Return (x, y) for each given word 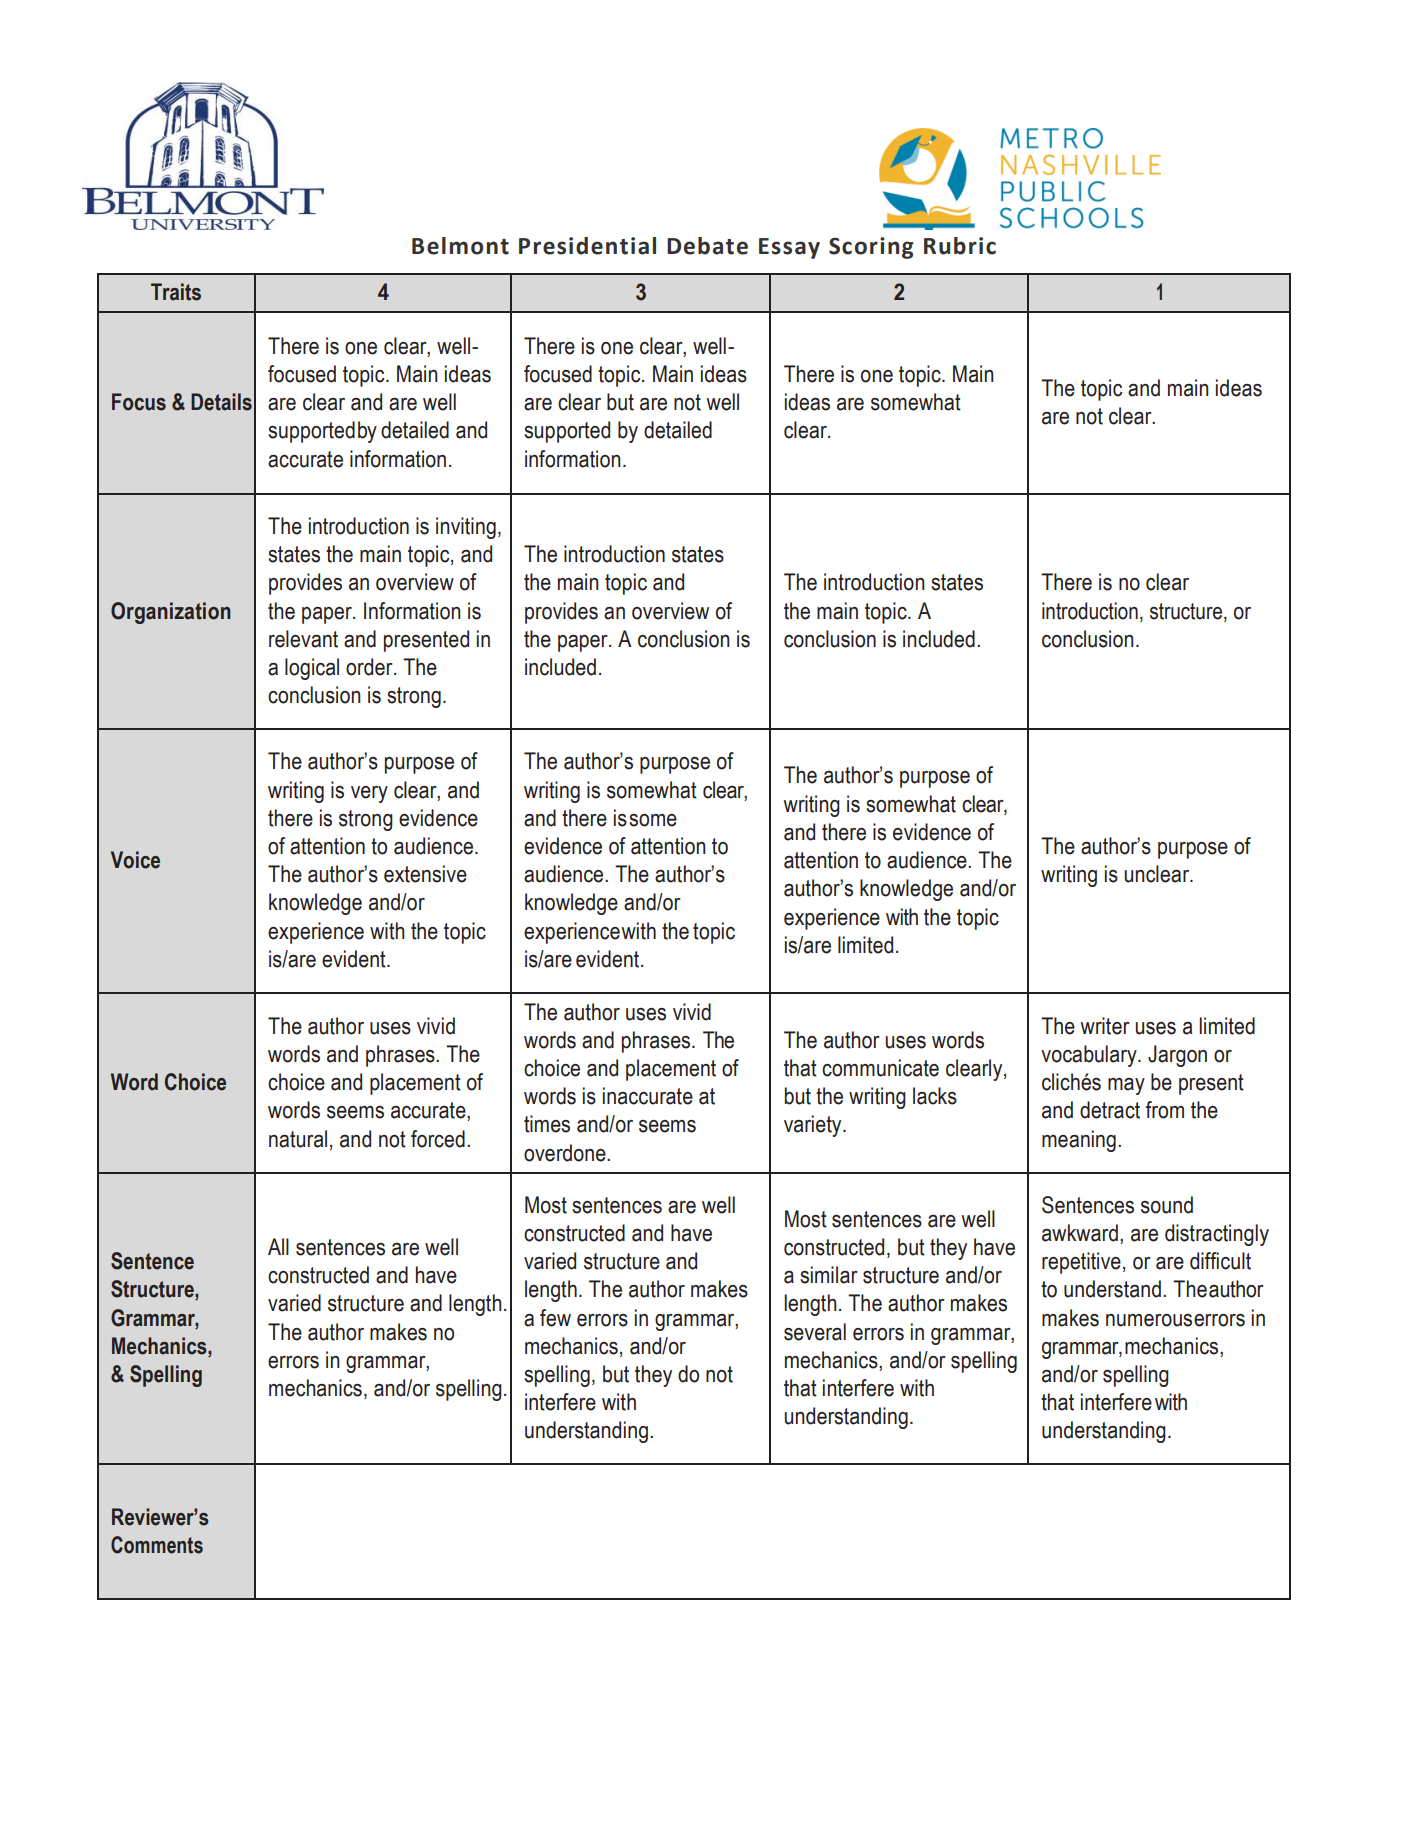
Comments (157, 1545)
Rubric (960, 246)
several (815, 1332)
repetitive (1081, 1263)
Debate (707, 246)
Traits (176, 292)
